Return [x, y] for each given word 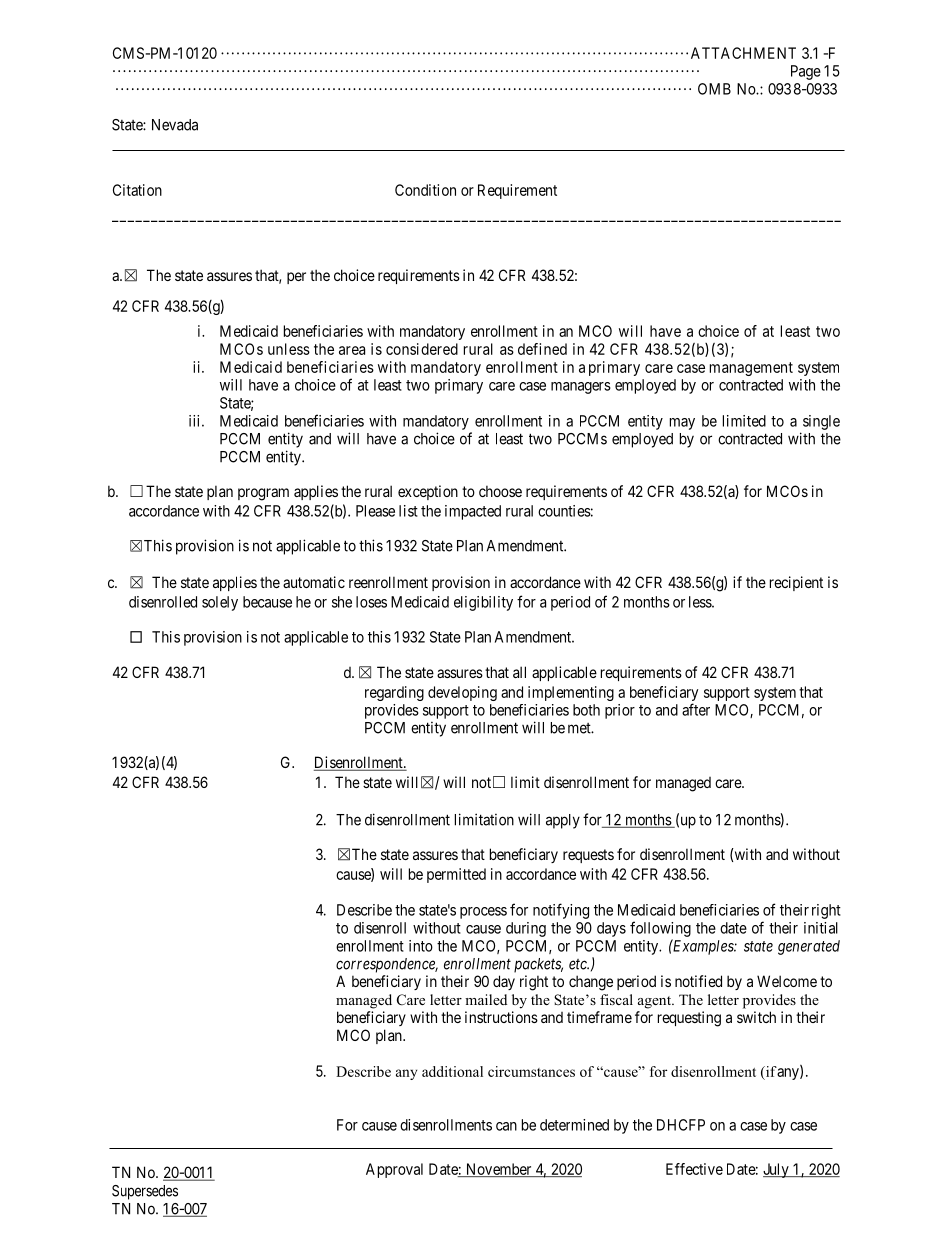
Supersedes [145, 1192]
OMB [714, 89]
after [696, 709]
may [682, 424]
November [499, 1170]
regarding [394, 693]
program [263, 494]
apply [563, 821]
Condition [425, 190]
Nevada [175, 125]
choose [500, 491]
